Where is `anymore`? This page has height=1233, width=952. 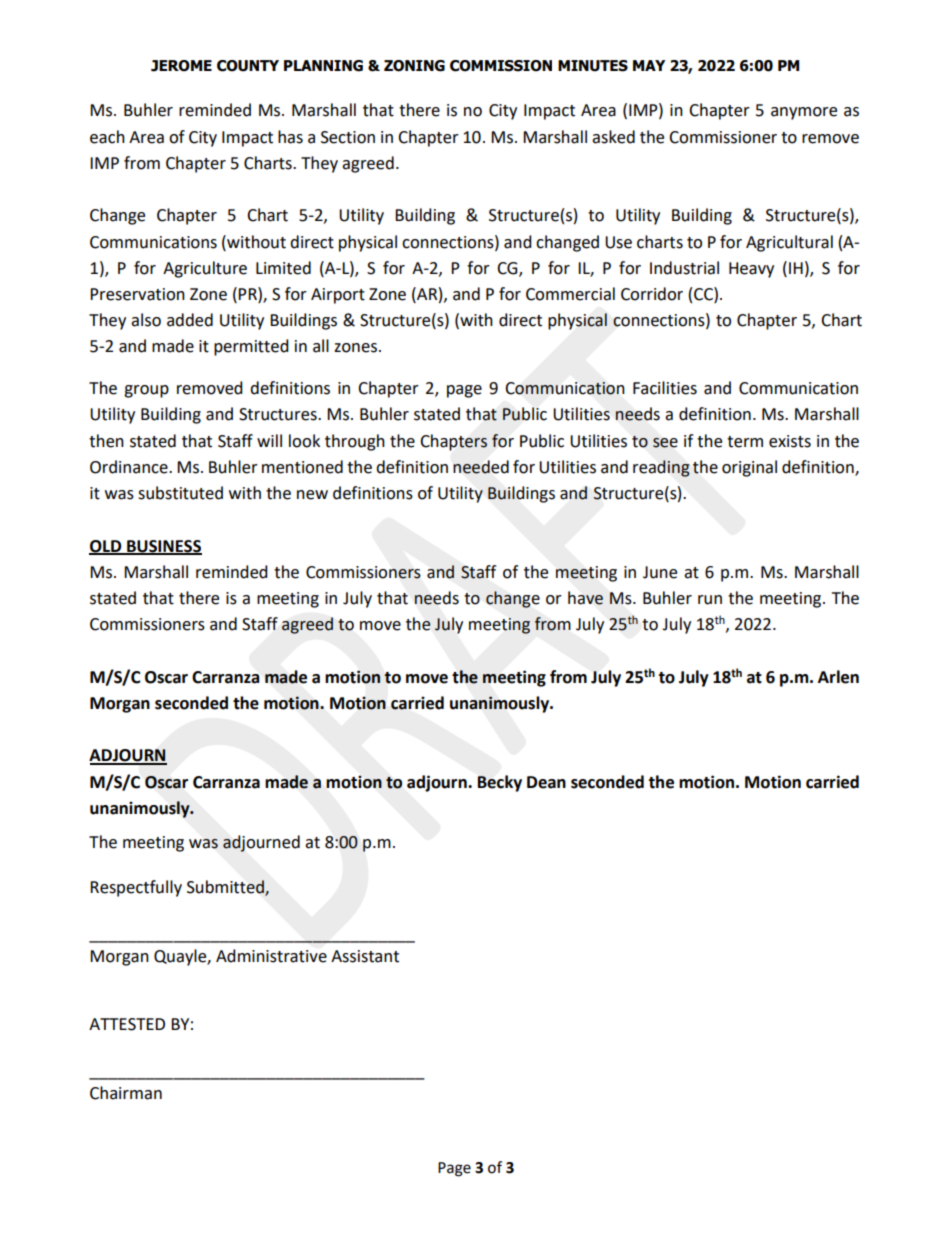
anymore is located at coordinates (804, 113).
